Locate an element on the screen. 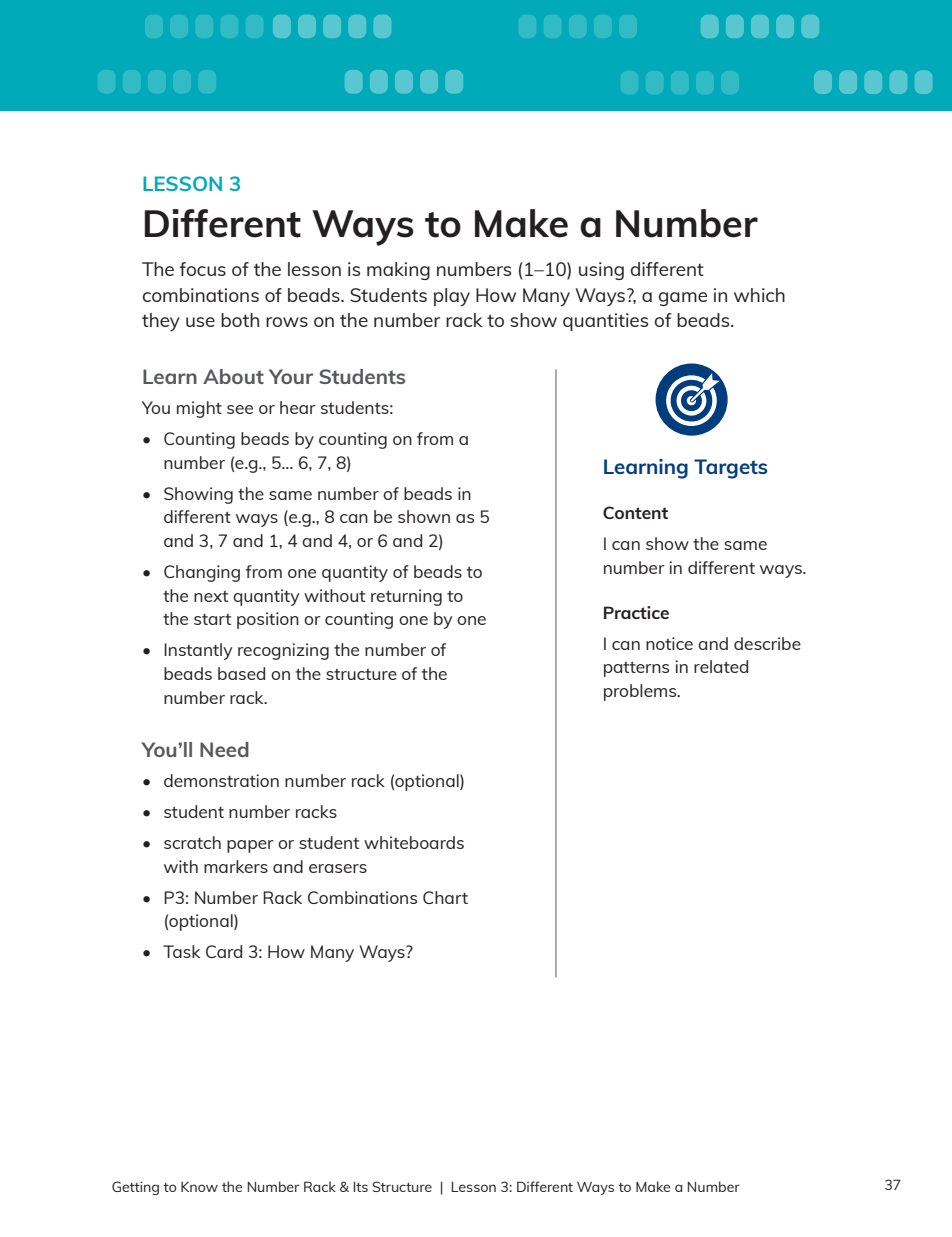  Know is located at coordinates (199, 1186).
